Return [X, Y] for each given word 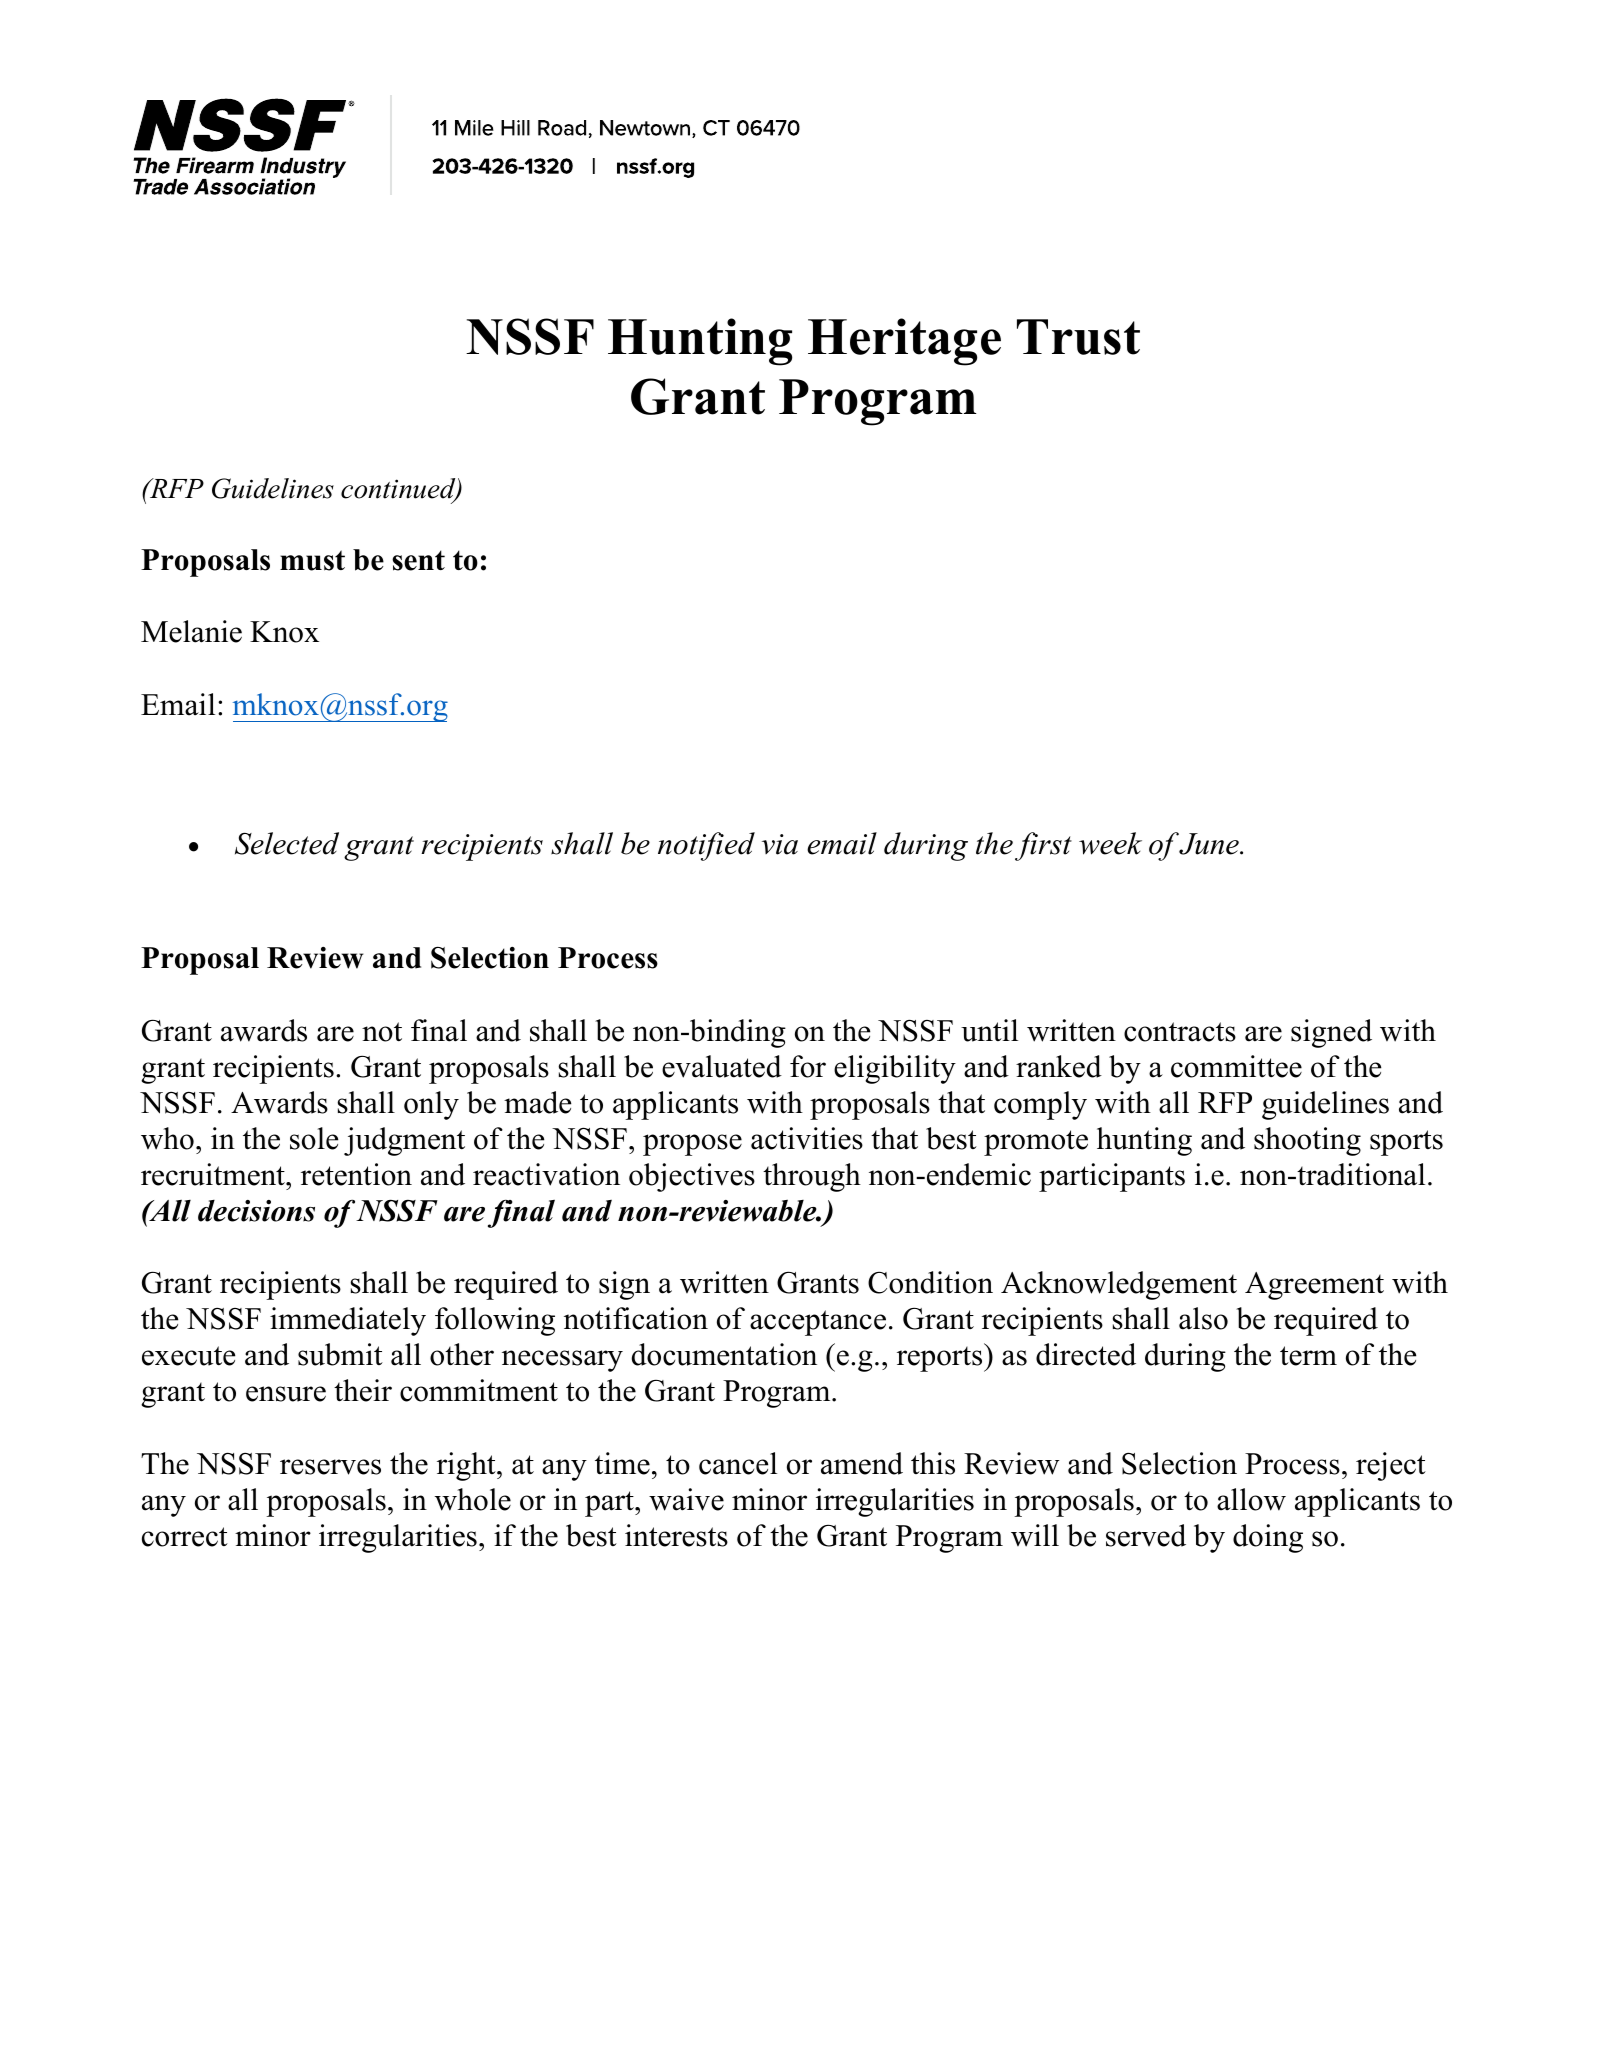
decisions [256, 1211]
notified [706, 846]
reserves [330, 1467]
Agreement [1314, 1286]
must [312, 560]
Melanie [191, 631]
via [780, 844]
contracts [1180, 1032]
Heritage [904, 342]
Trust [1078, 337]
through [812, 1177]
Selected [287, 843]
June [1210, 844]
